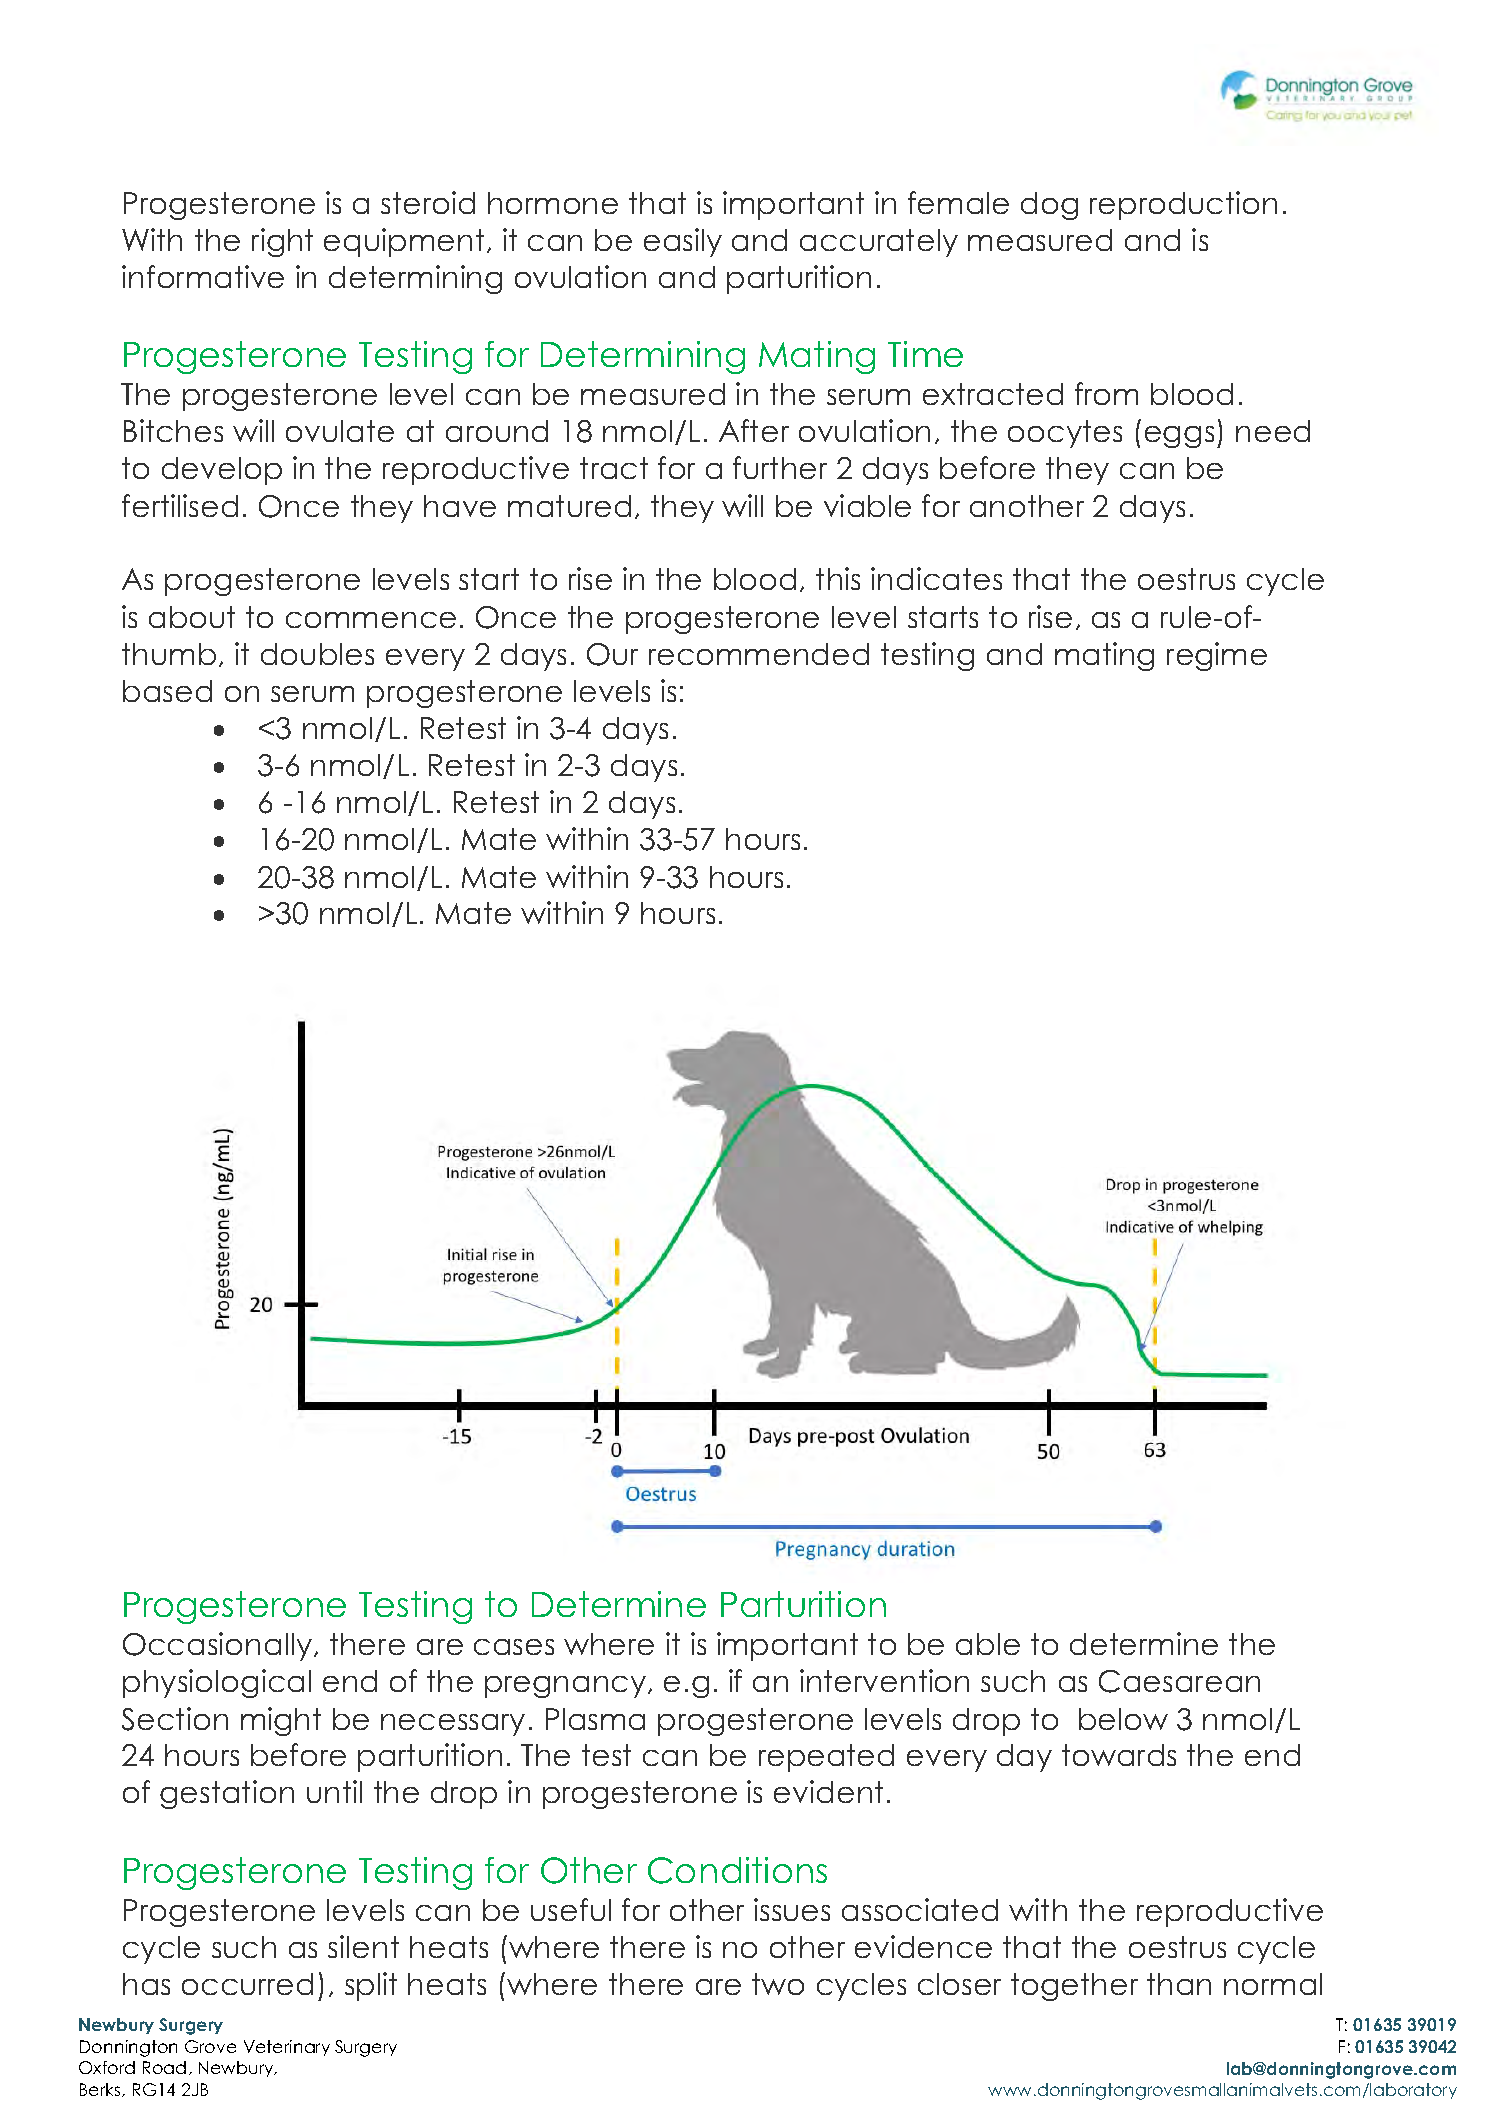  What do you see at coordinates (219, 1646) in the page?
I see `Occasionally` at bounding box center [219, 1646].
